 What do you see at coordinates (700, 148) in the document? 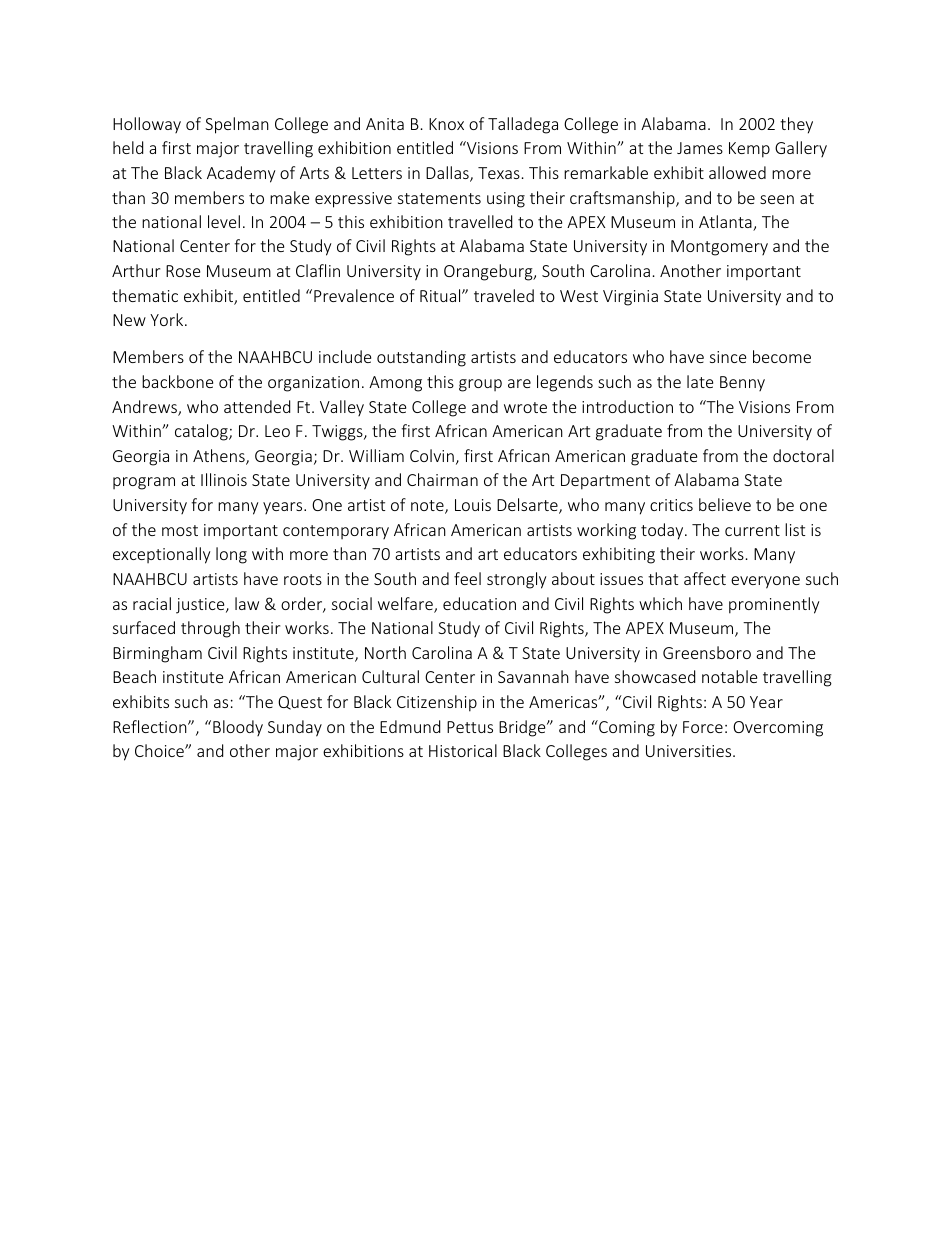
I see `James` at bounding box center [700, 148].
